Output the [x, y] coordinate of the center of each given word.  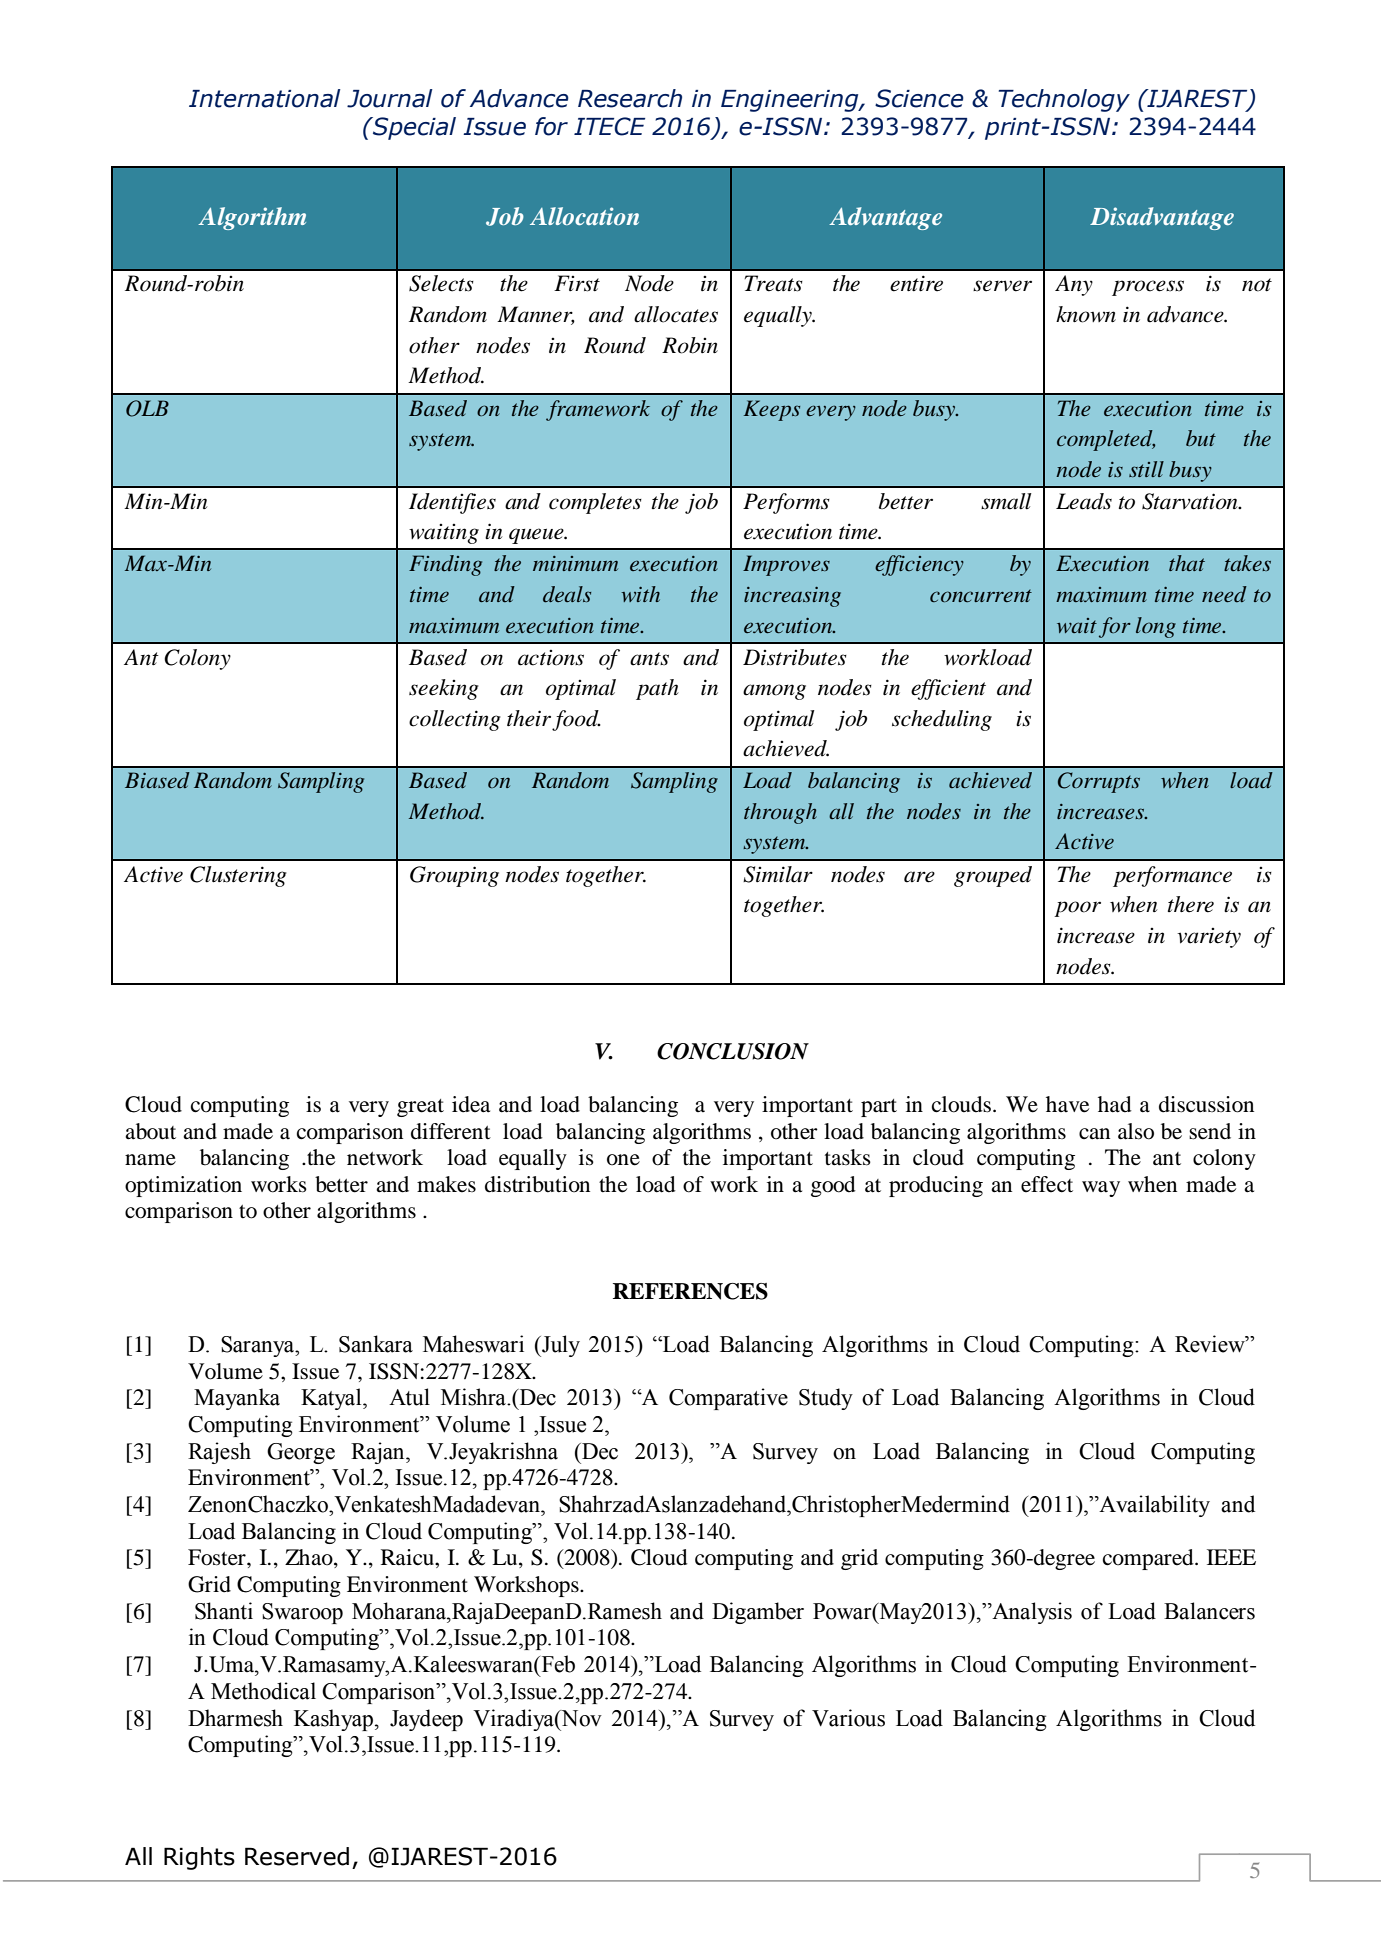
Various [848, 1718]
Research [630, 98]
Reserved [297, 1856]
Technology [1064, 100]
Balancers [1209, 1611]
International [265, 98]
